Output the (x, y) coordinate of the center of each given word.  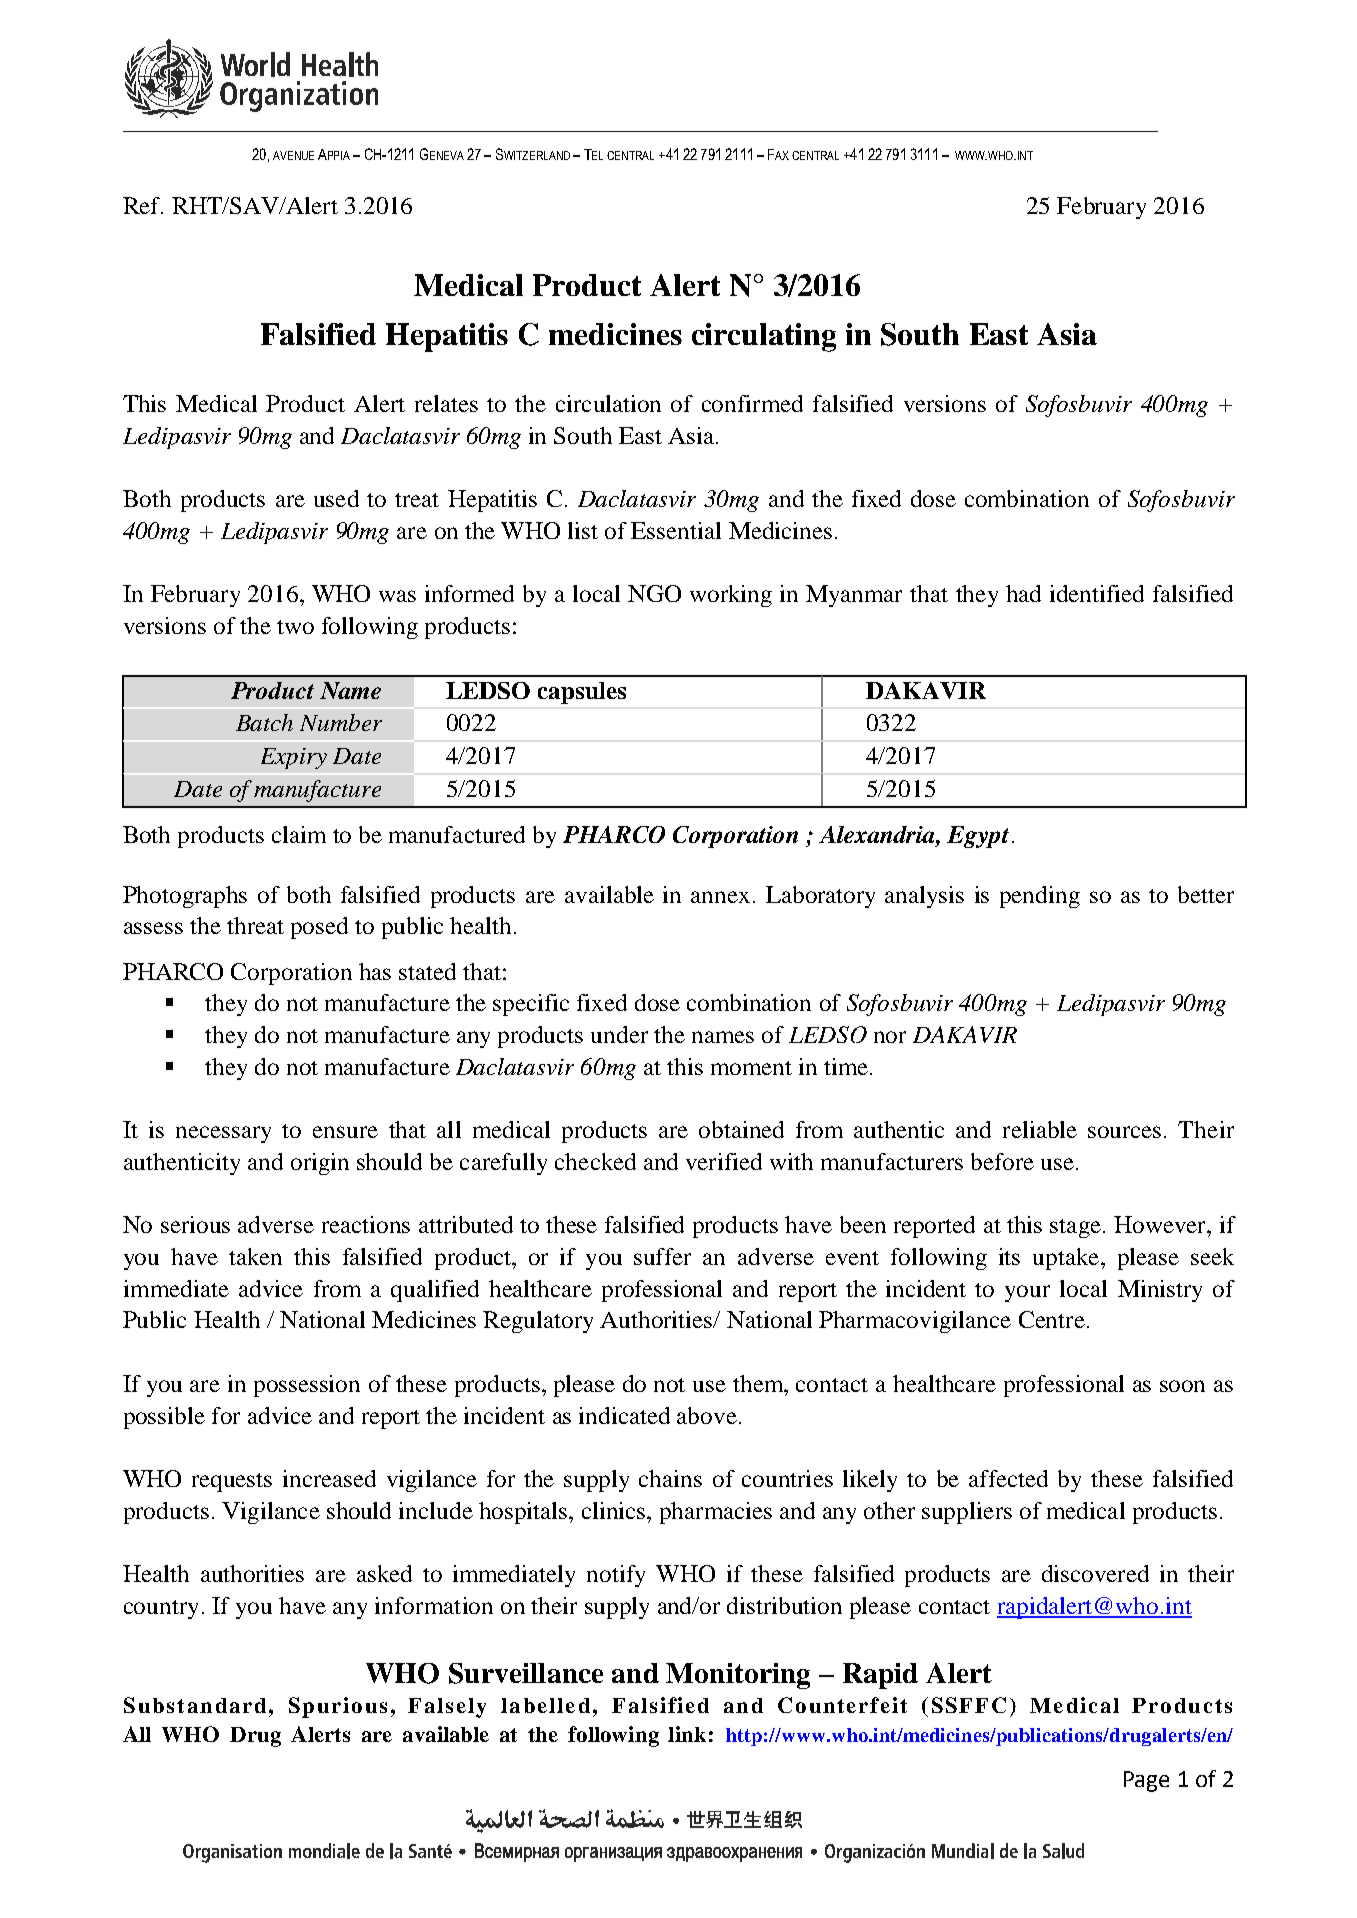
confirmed (752, 403)
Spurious (338, 1707)
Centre (1052, 1319)
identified (1097, 593)
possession (307, 1386)
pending (1040, 897)
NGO (654, 593)
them (759, 1383)
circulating (764, 337)
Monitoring (738, 1676)
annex (720, 897)
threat (255, 925)
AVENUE (293, 155)
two (295, 627)
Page (1146, 1781)
